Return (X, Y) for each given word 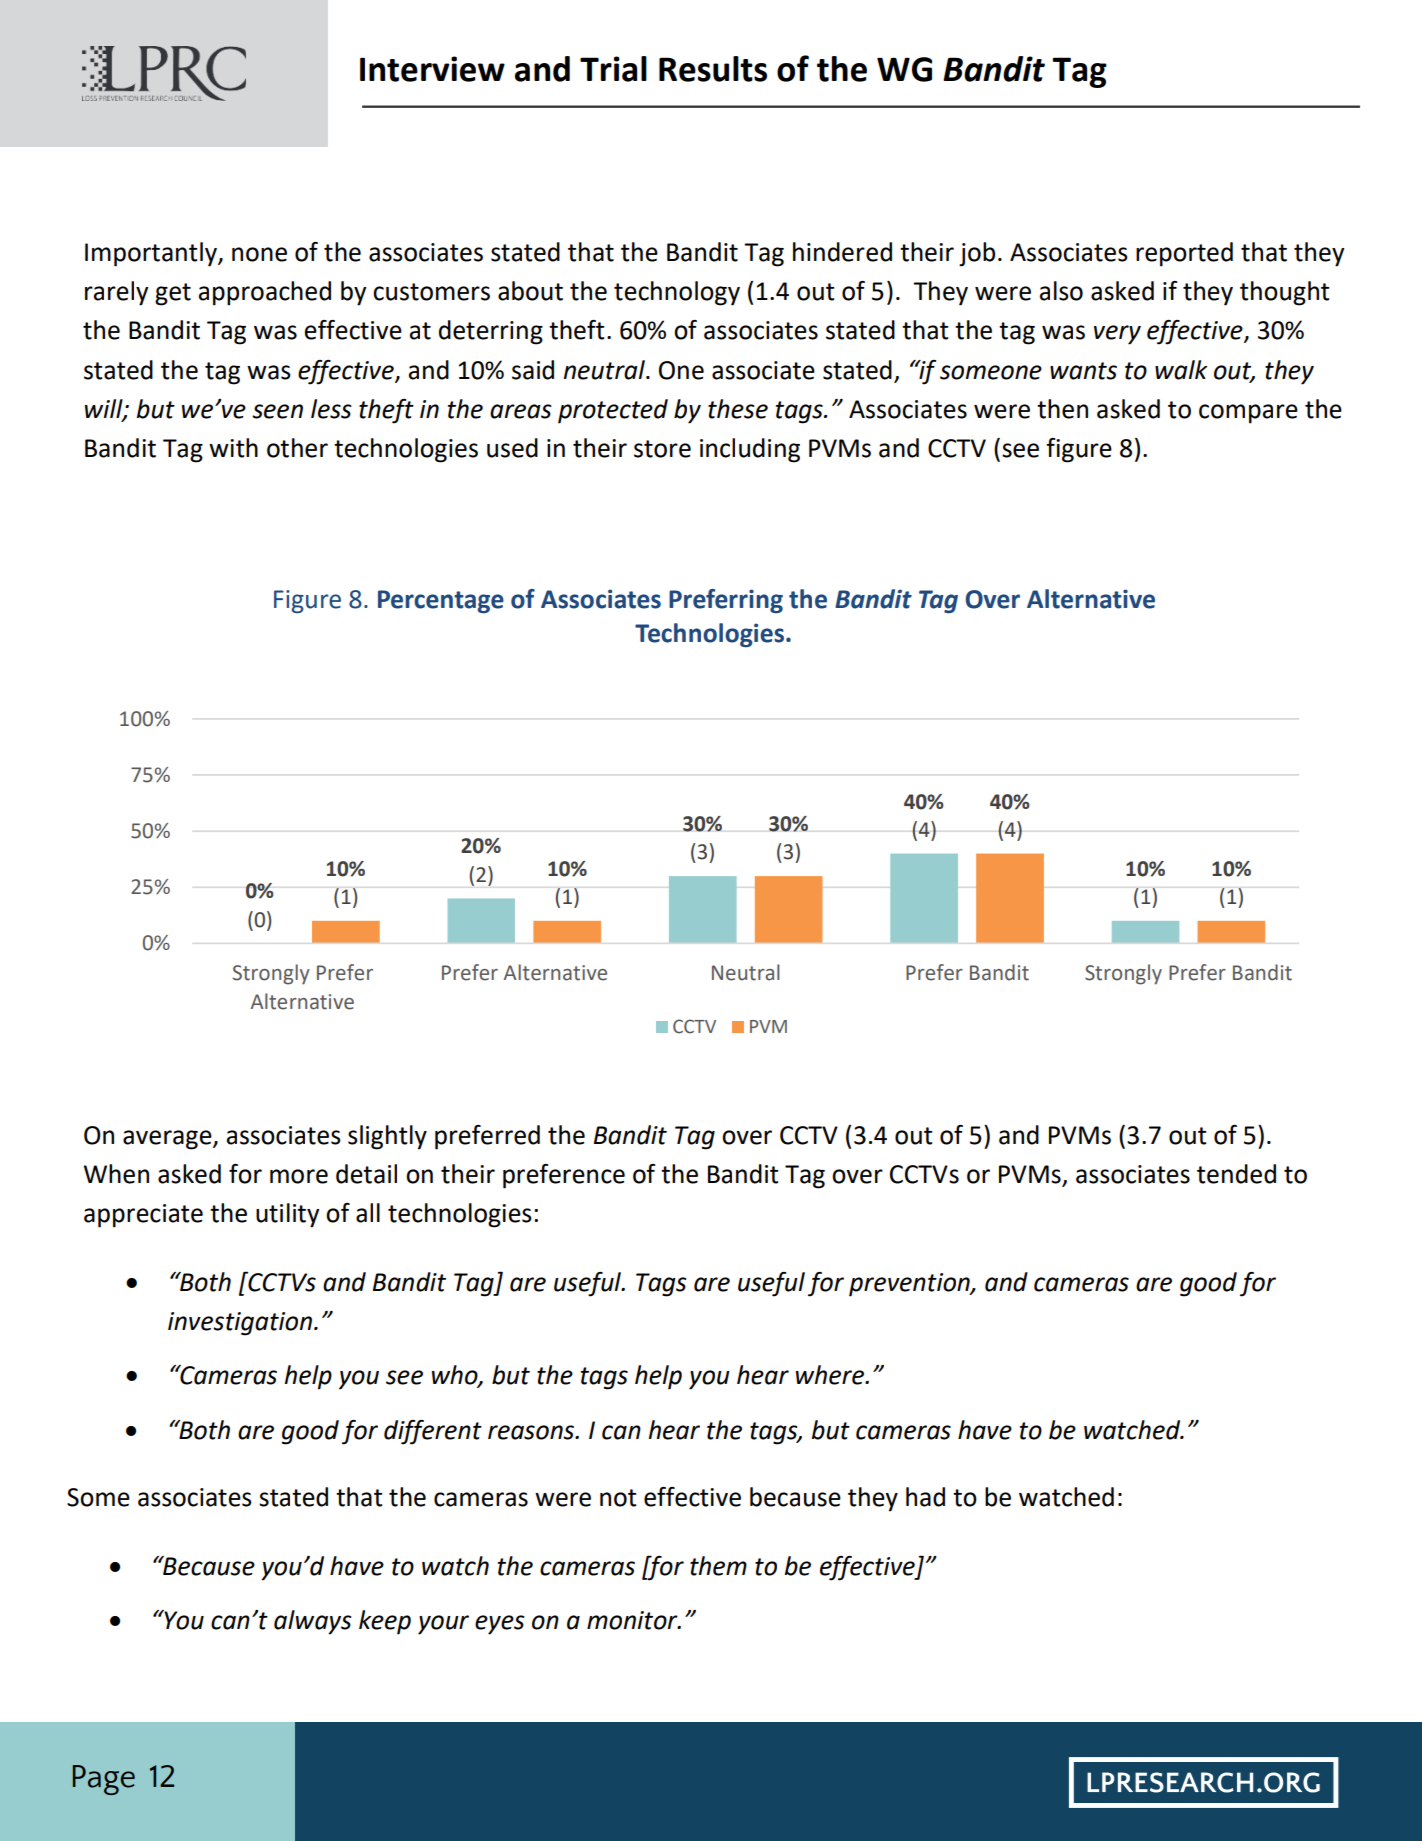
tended (1236, 1174)
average (168, 1140)
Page (104, 1780)
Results (713, 69)
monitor (633, 1620)
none (259, 254)
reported (1184, 254)
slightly (387, 1137)
